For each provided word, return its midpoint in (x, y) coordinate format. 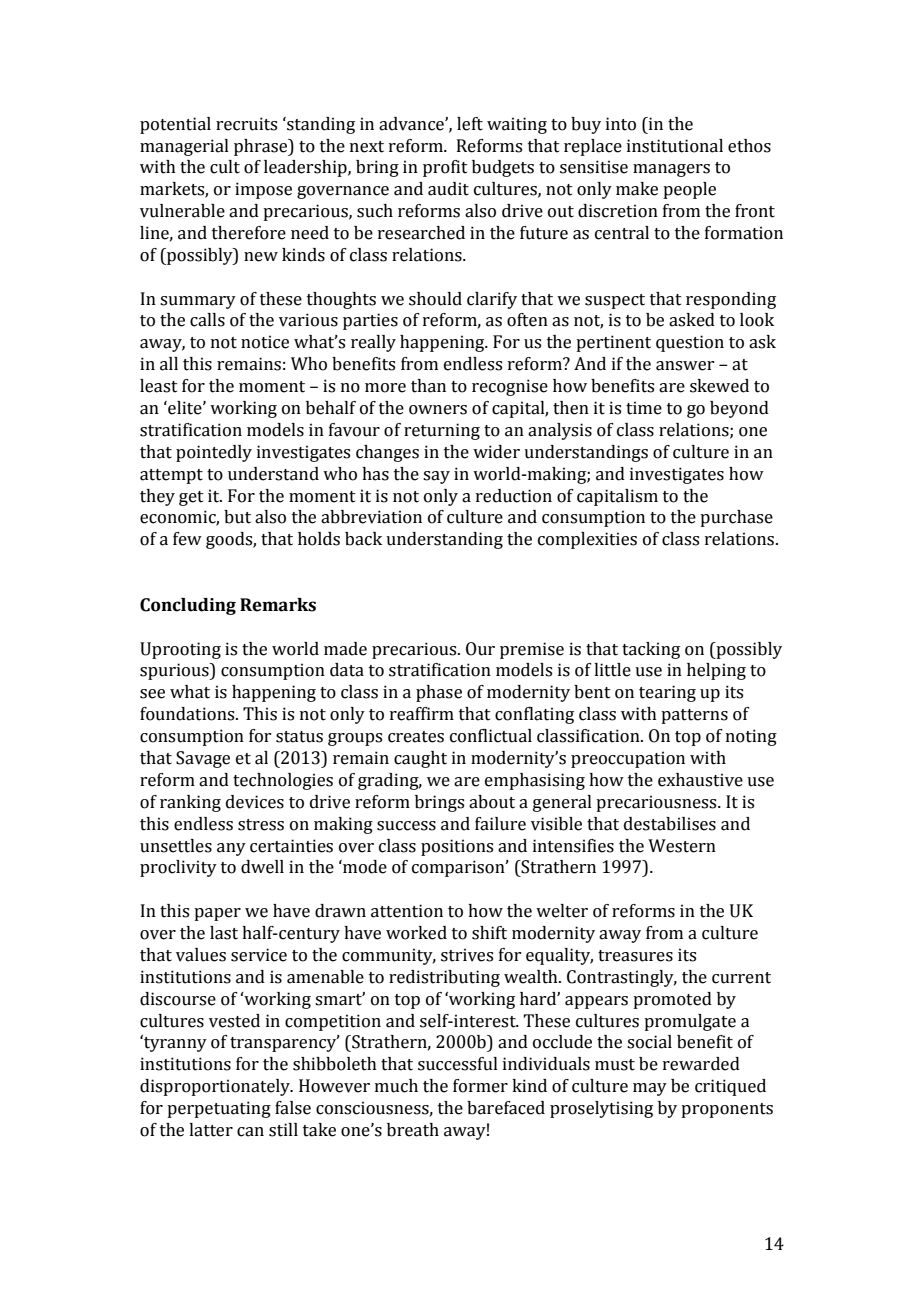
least (159, 386)
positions (457, 847)
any (231, 849)
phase (439, 693)
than (428, 386)
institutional (675, 146)
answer (685, 366)
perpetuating (219, 1109)
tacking (651, 650)
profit (445, 168)
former (480, 1086)
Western (682, 846)
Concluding (188, 606)
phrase (262, 147)
